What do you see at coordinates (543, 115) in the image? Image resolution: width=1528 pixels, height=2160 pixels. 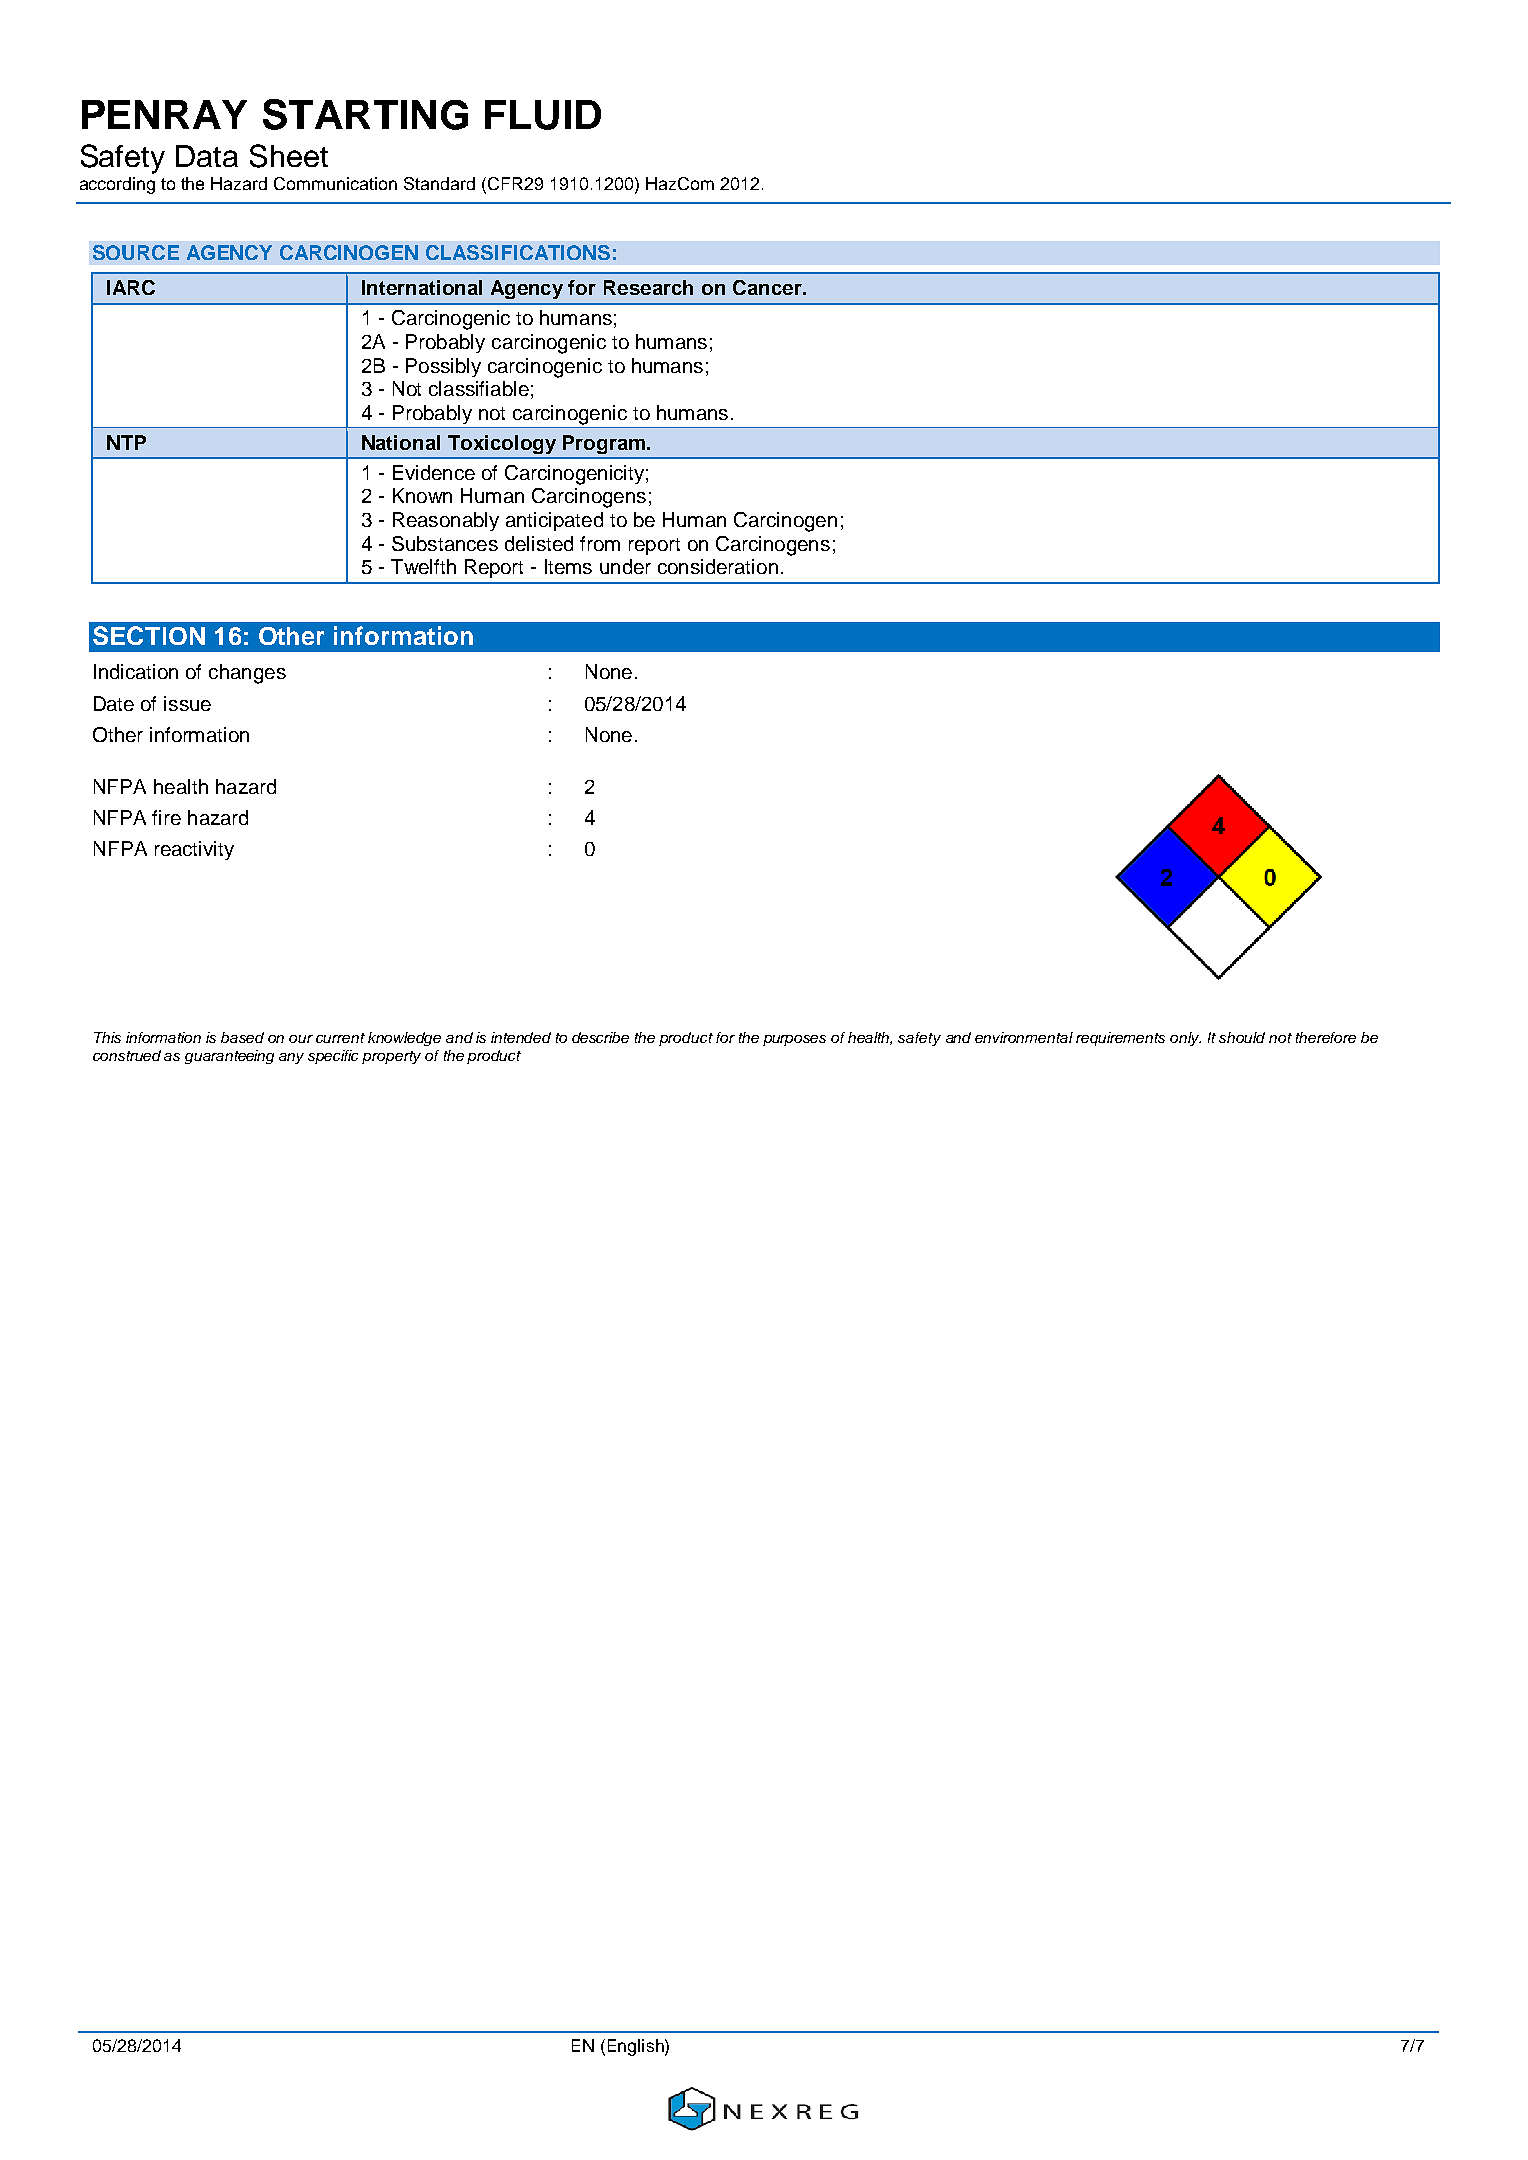 I see `FLUID` at bounding box center [543, 115].
